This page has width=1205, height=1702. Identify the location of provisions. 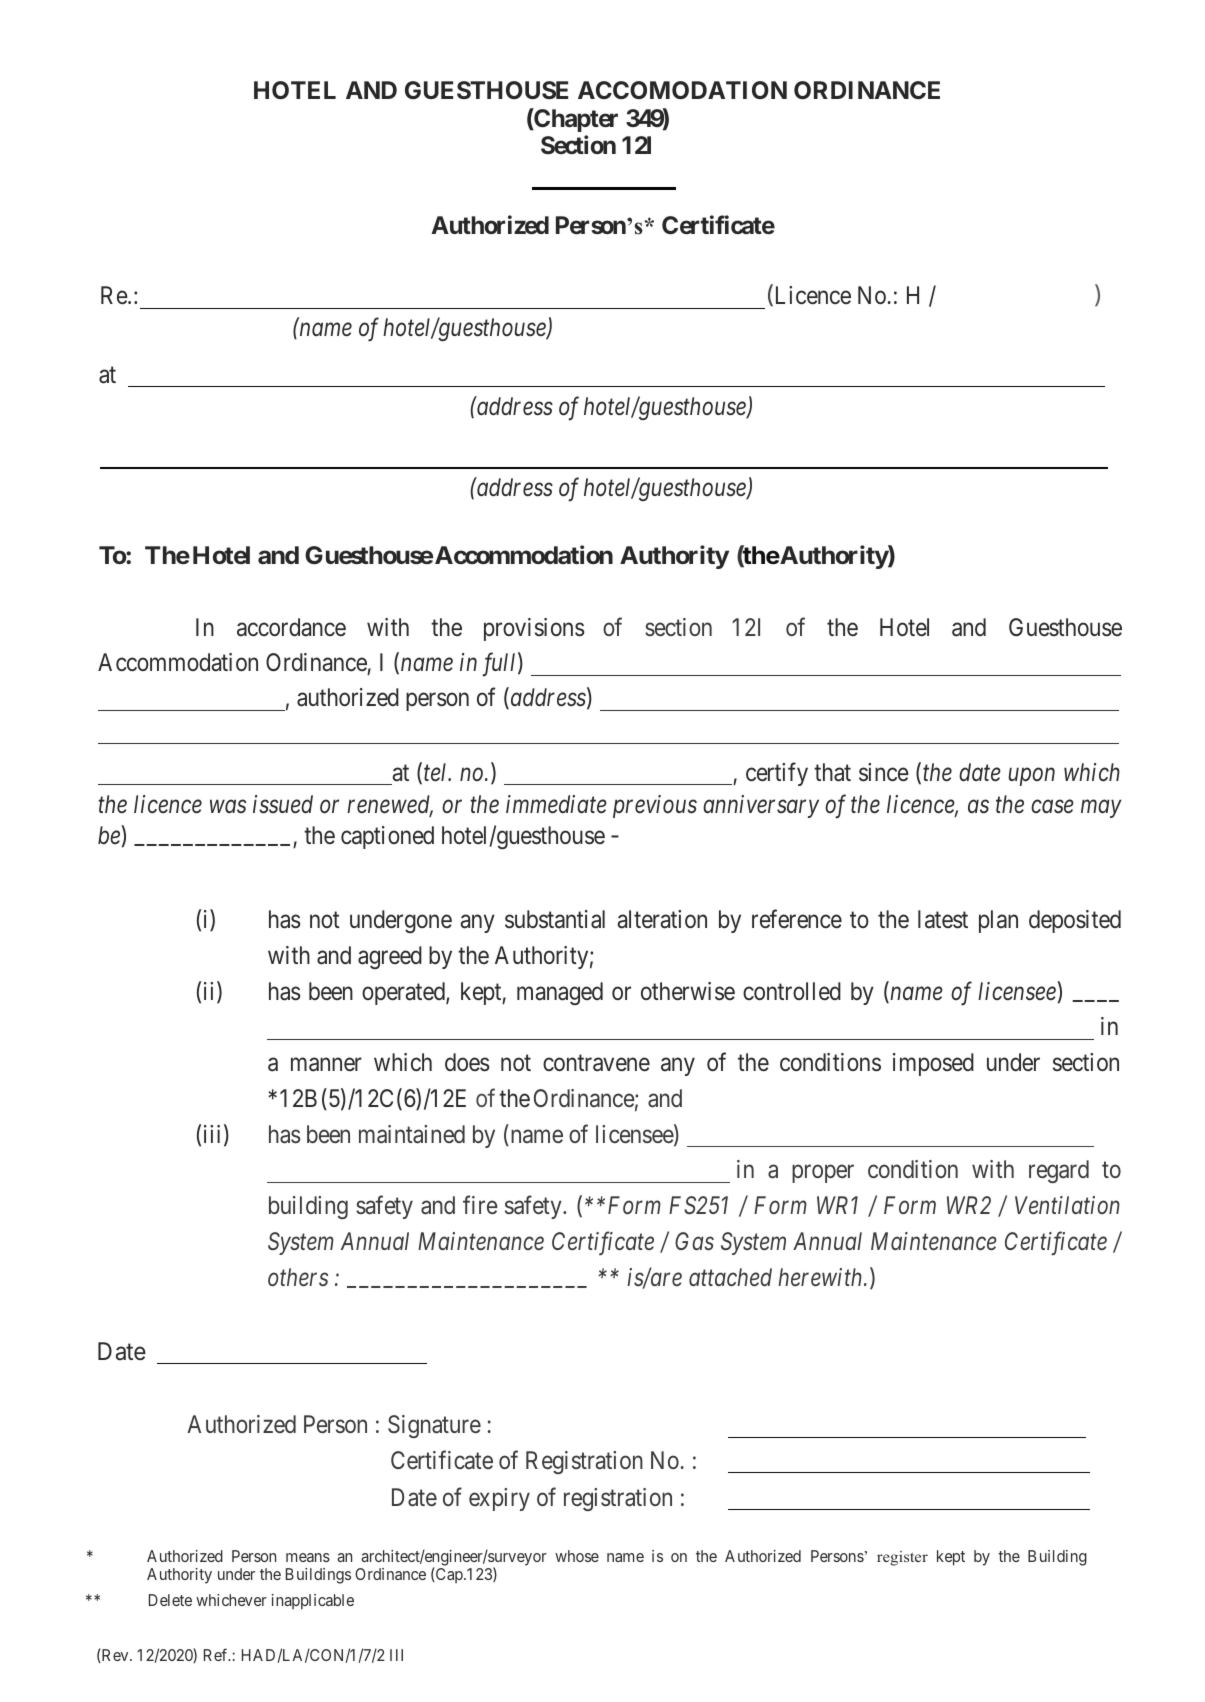
(534, 629).
